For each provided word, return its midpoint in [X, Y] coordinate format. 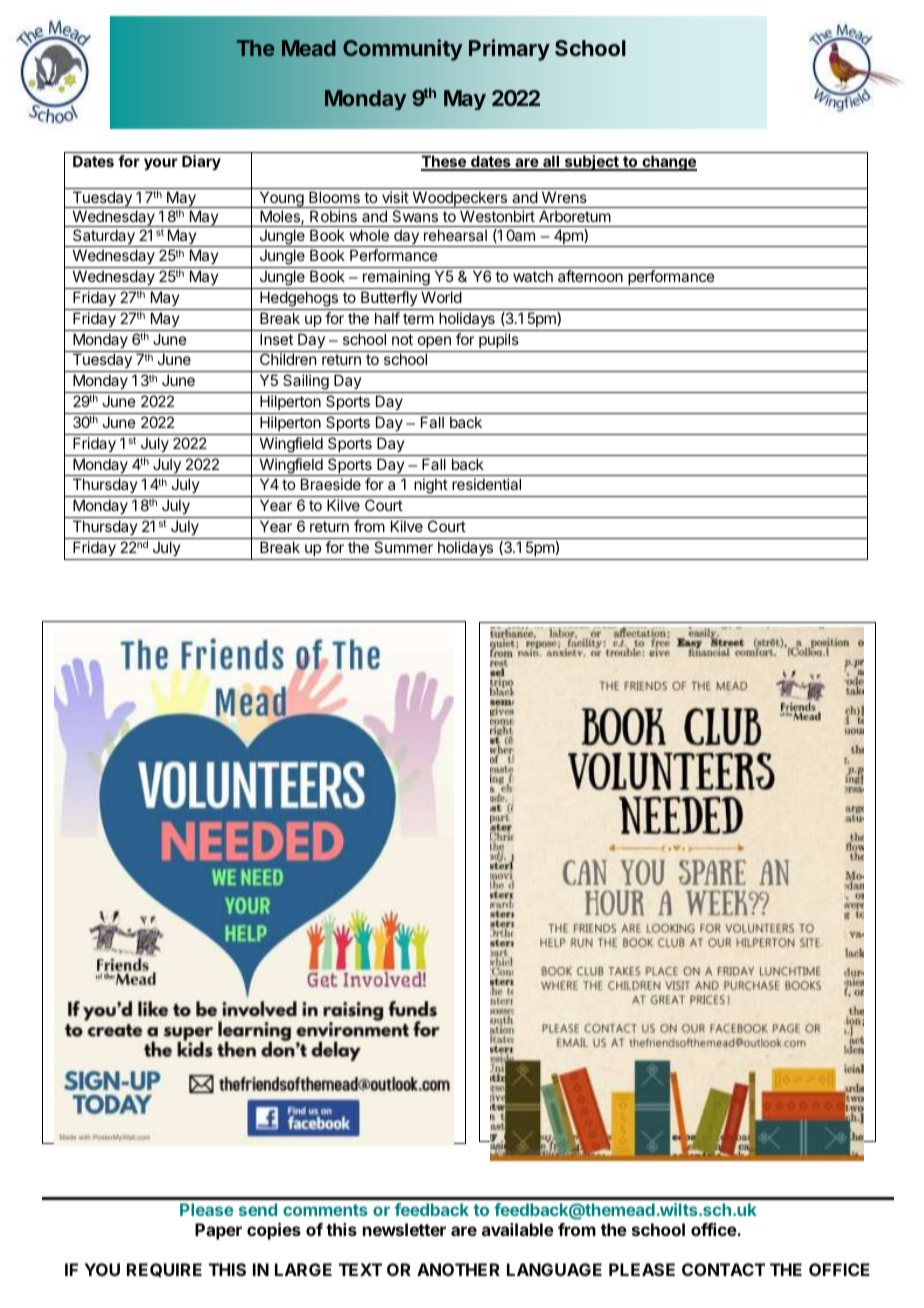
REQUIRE [164, 1270]
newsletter [404, 1229]
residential [486, 484]
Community [402, 50]
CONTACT [723, 1269]
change [668, 163]
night [430, 487]
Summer [403, 547]
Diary [201, 162]
